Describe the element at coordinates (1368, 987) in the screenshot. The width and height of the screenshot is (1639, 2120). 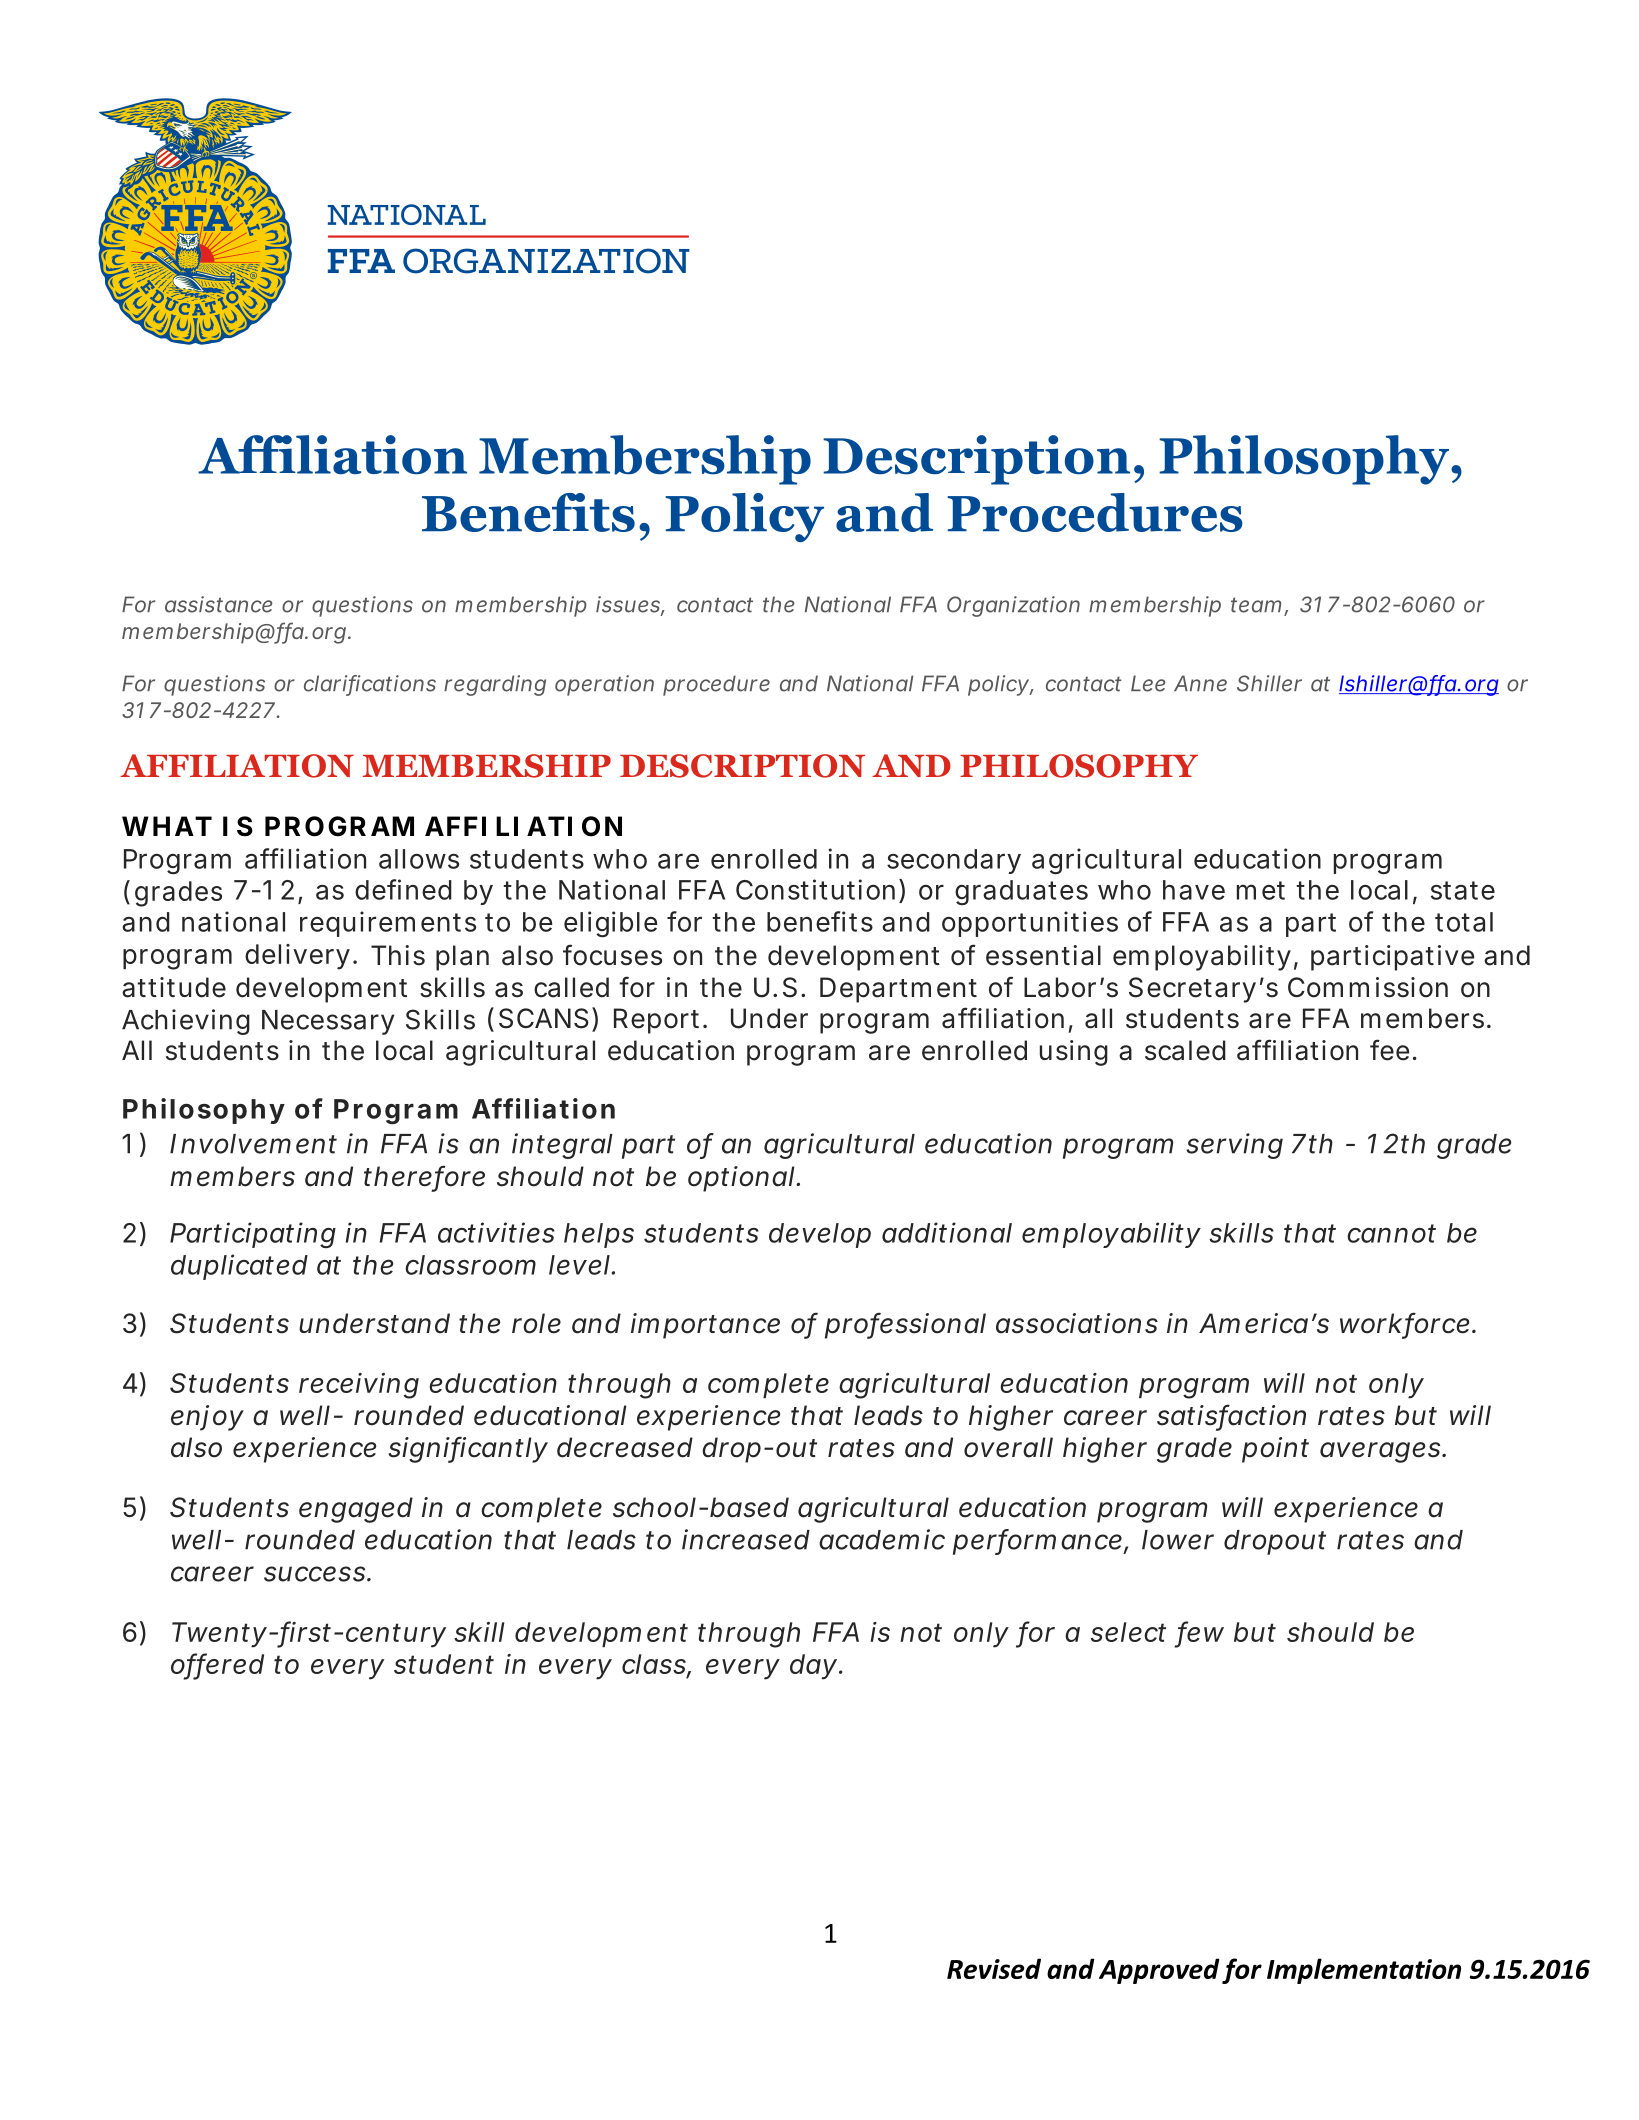
I see `Commission` at that location.
